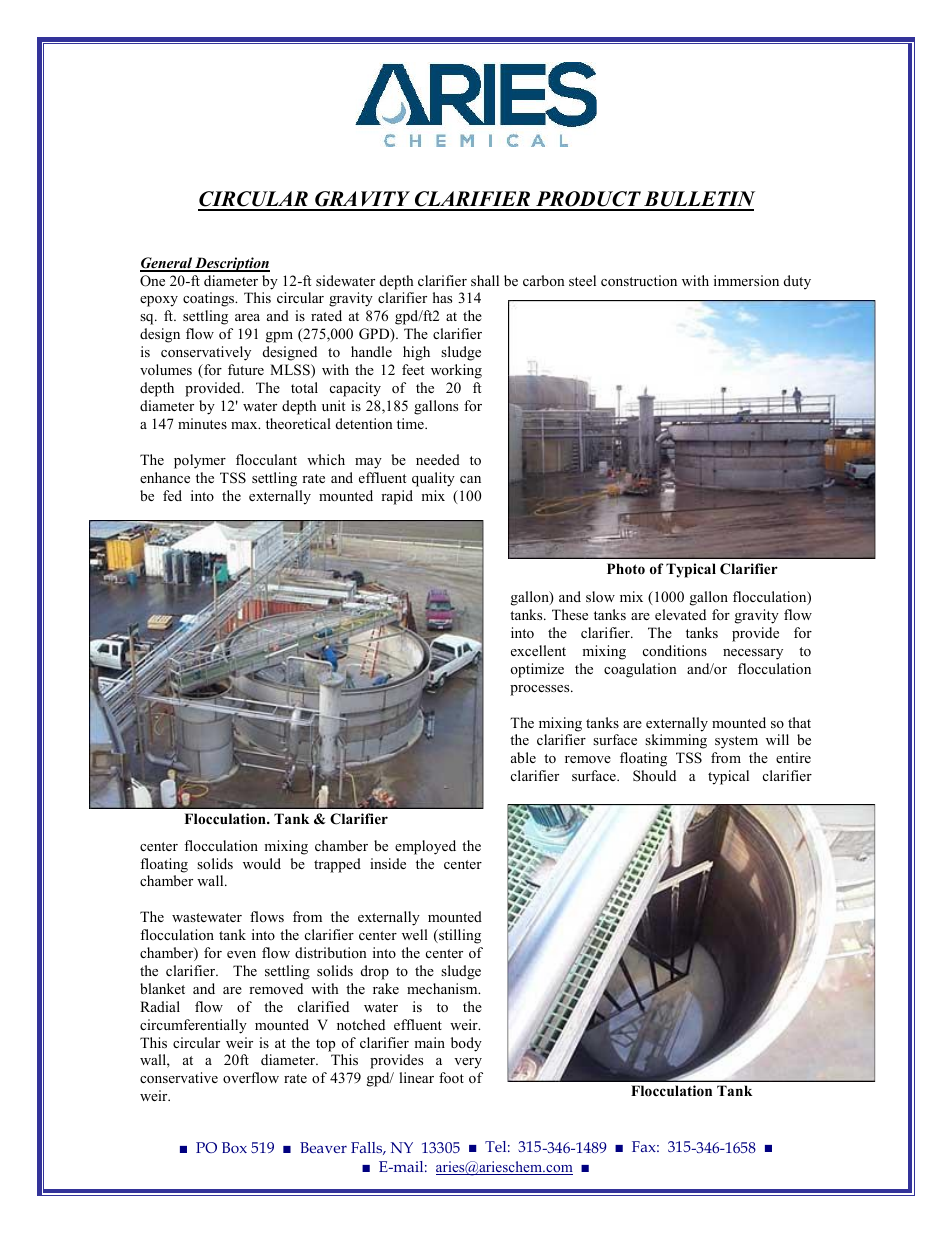 This screenshot has height=1233, width=952. What do you see at coordinates (172, 495) in the screenshot?
I see `fed` at bounding box center [172, 495].
